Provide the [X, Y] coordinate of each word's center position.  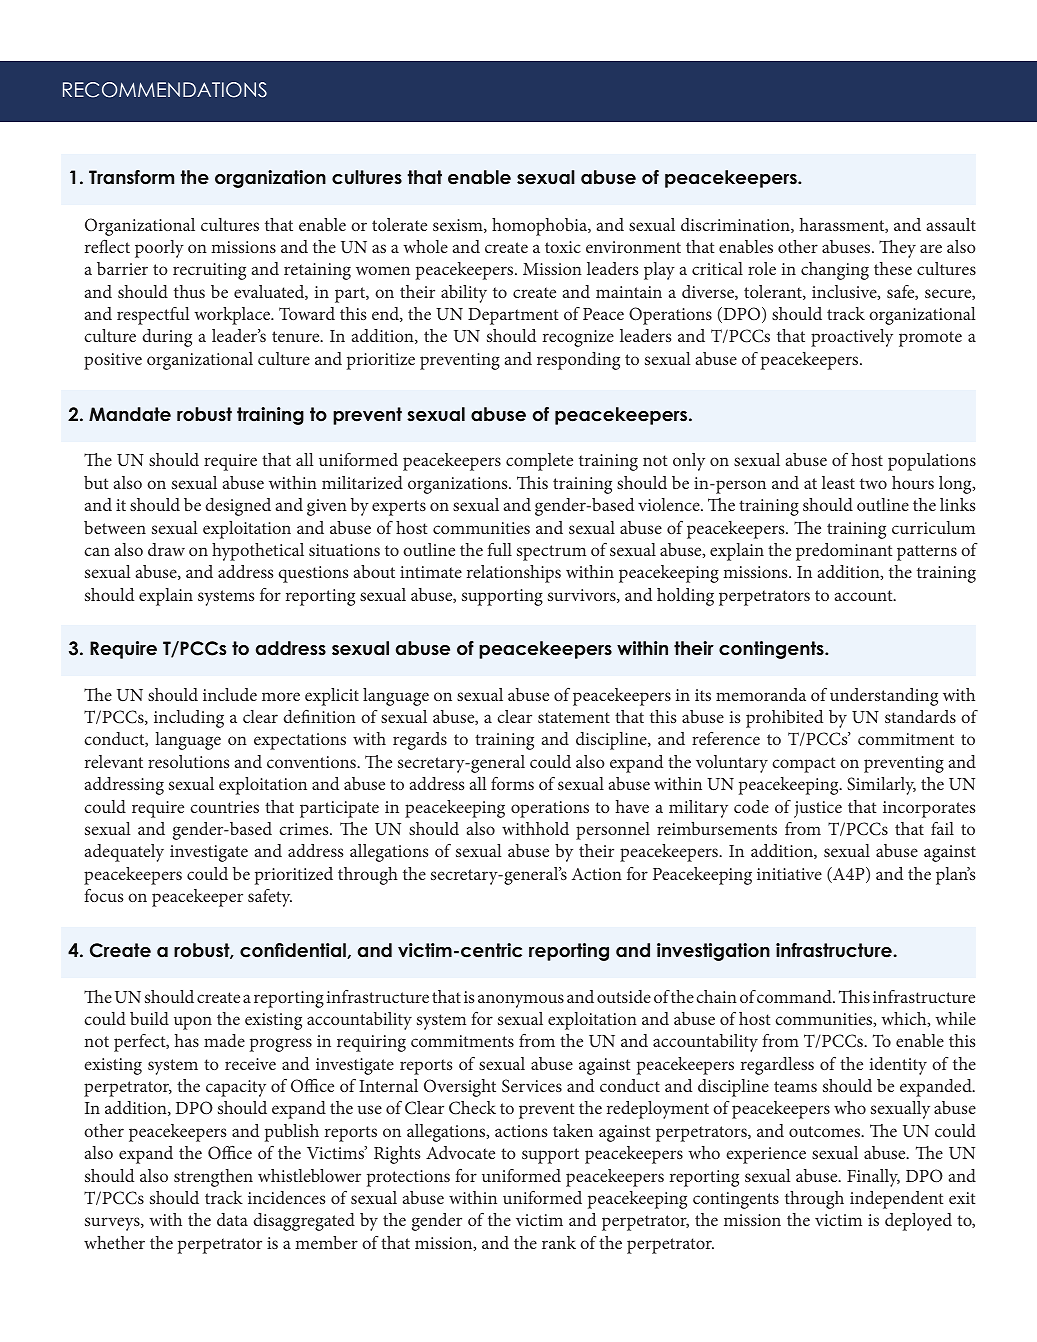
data [232, 1219]
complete [539, 462]
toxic [563, 247]
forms [512, 783]
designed [238, 507]
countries [224, 807]
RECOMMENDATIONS [165, 90]
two [873, 483]
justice [818, 809]
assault [951, 224]
